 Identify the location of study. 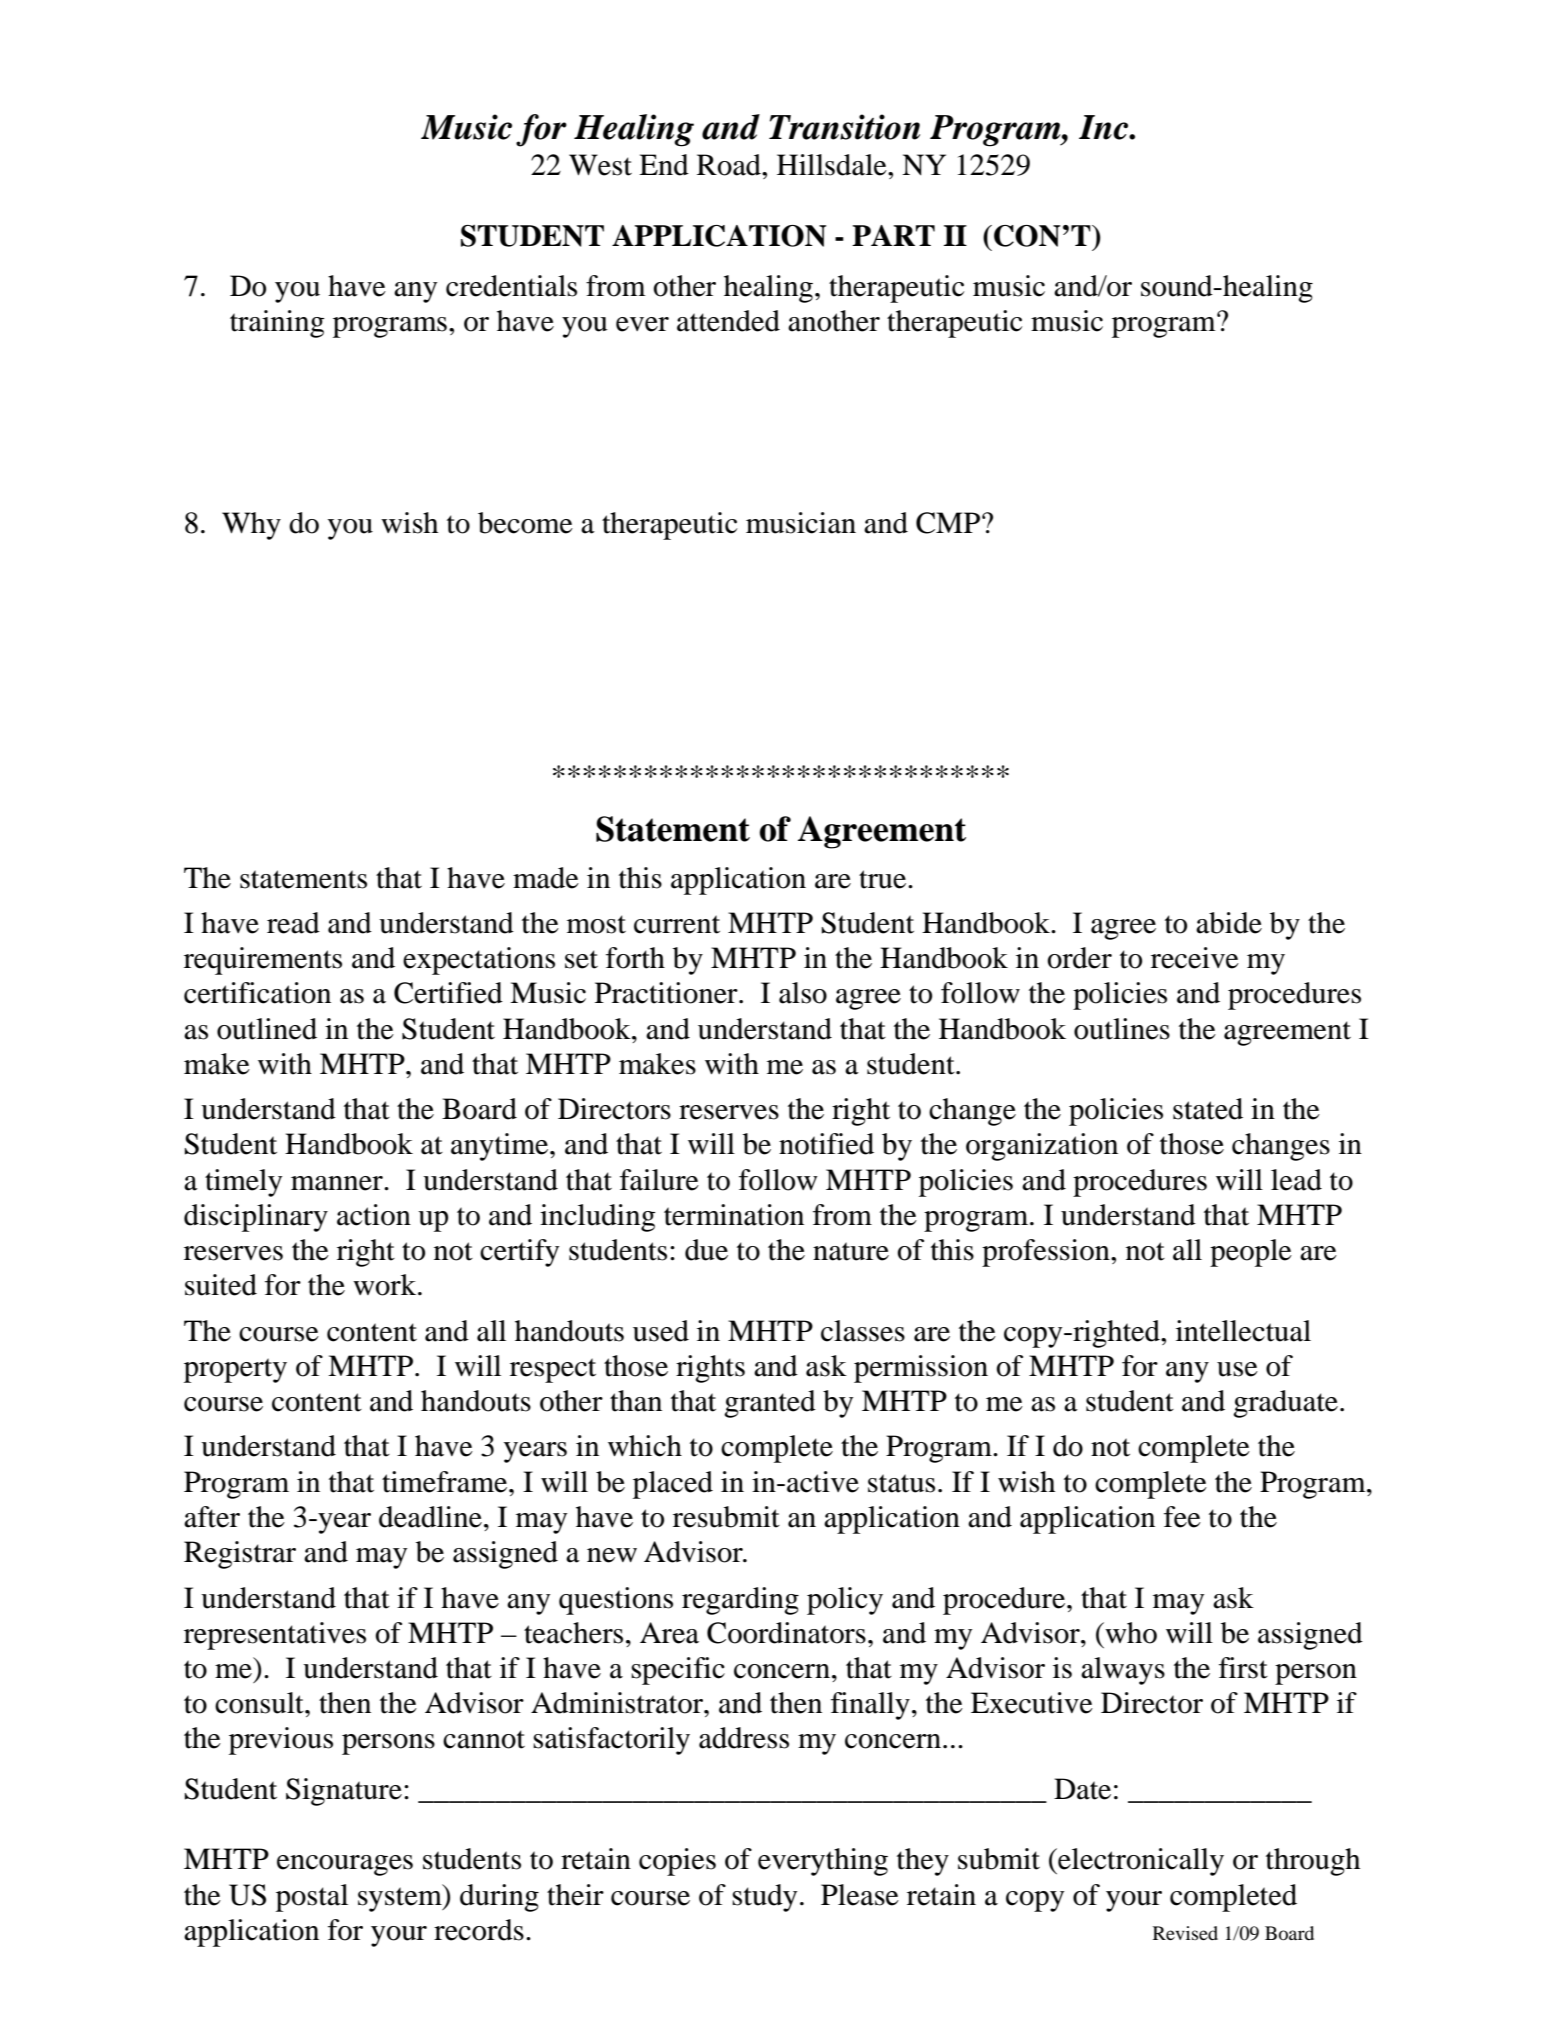
(764, 1898).
